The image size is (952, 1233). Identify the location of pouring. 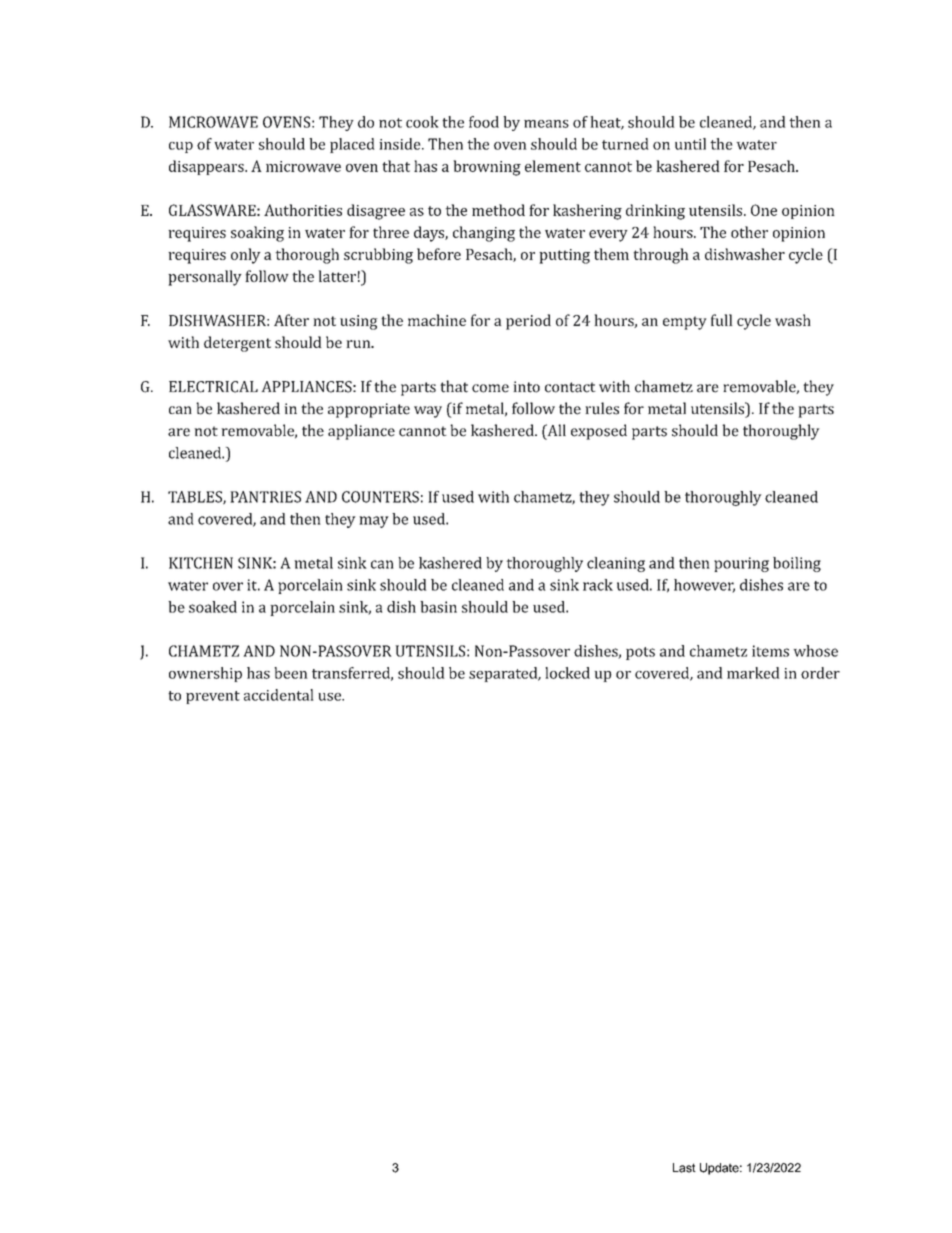
(741, 564).
